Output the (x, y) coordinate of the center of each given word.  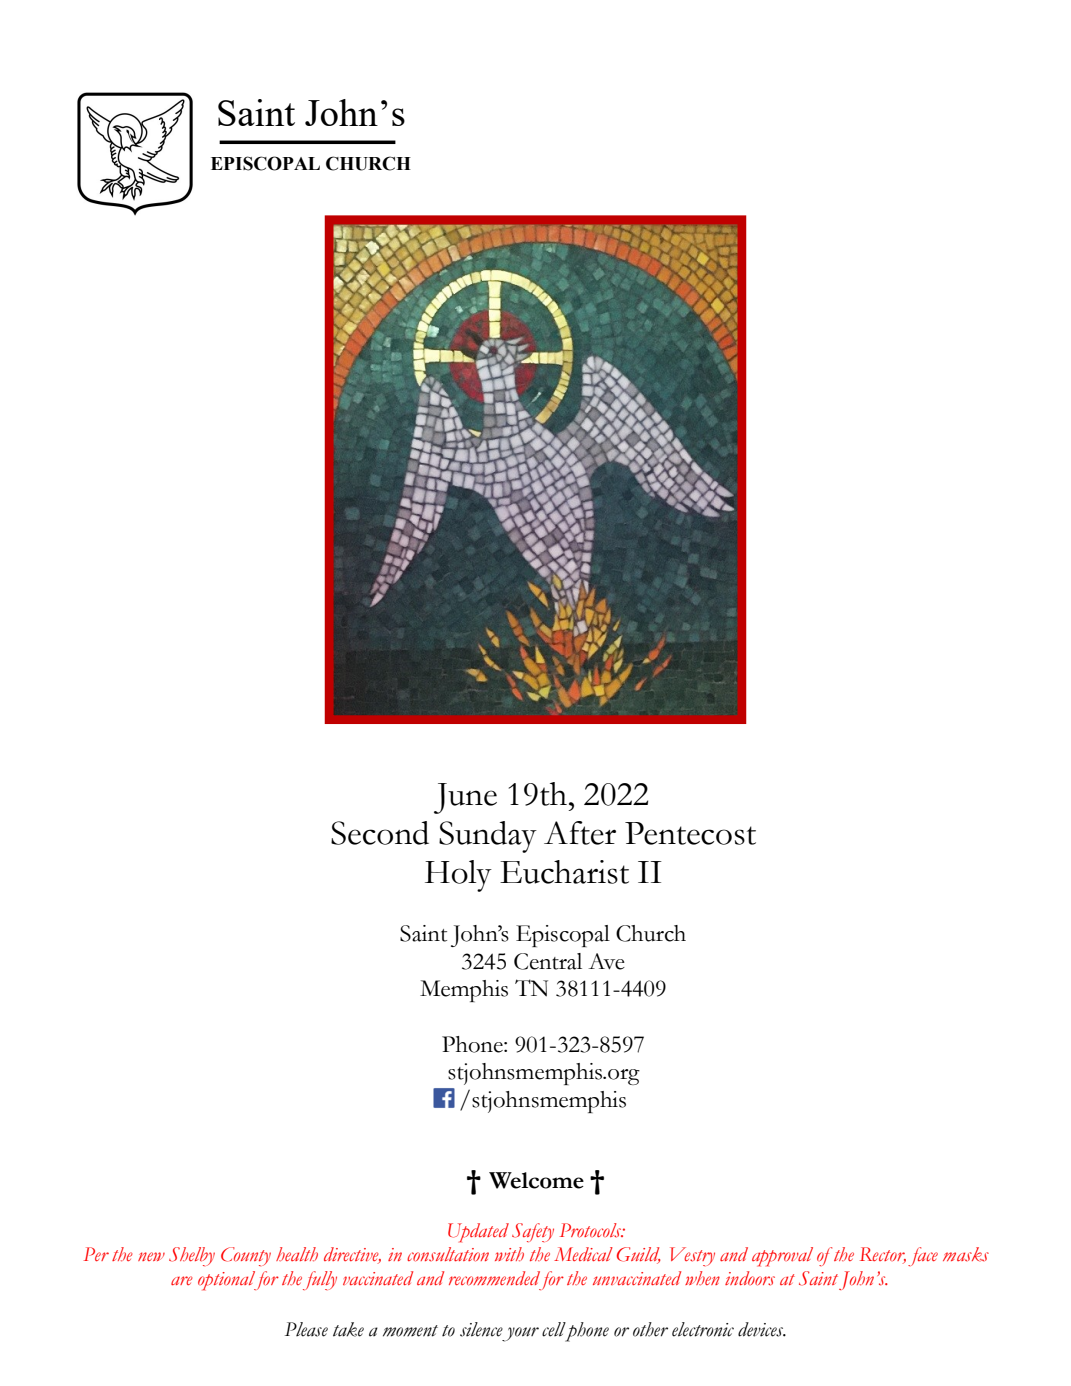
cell (554, 1329)
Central (548, 961)
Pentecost (690, 833)
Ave (606, 961)
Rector (883, 1255)
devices (762, 1329)
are (182, 1281)
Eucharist (564, 872)
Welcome (536, 1180)
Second (380, 833)
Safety (533, 1232)
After (580, 833)
